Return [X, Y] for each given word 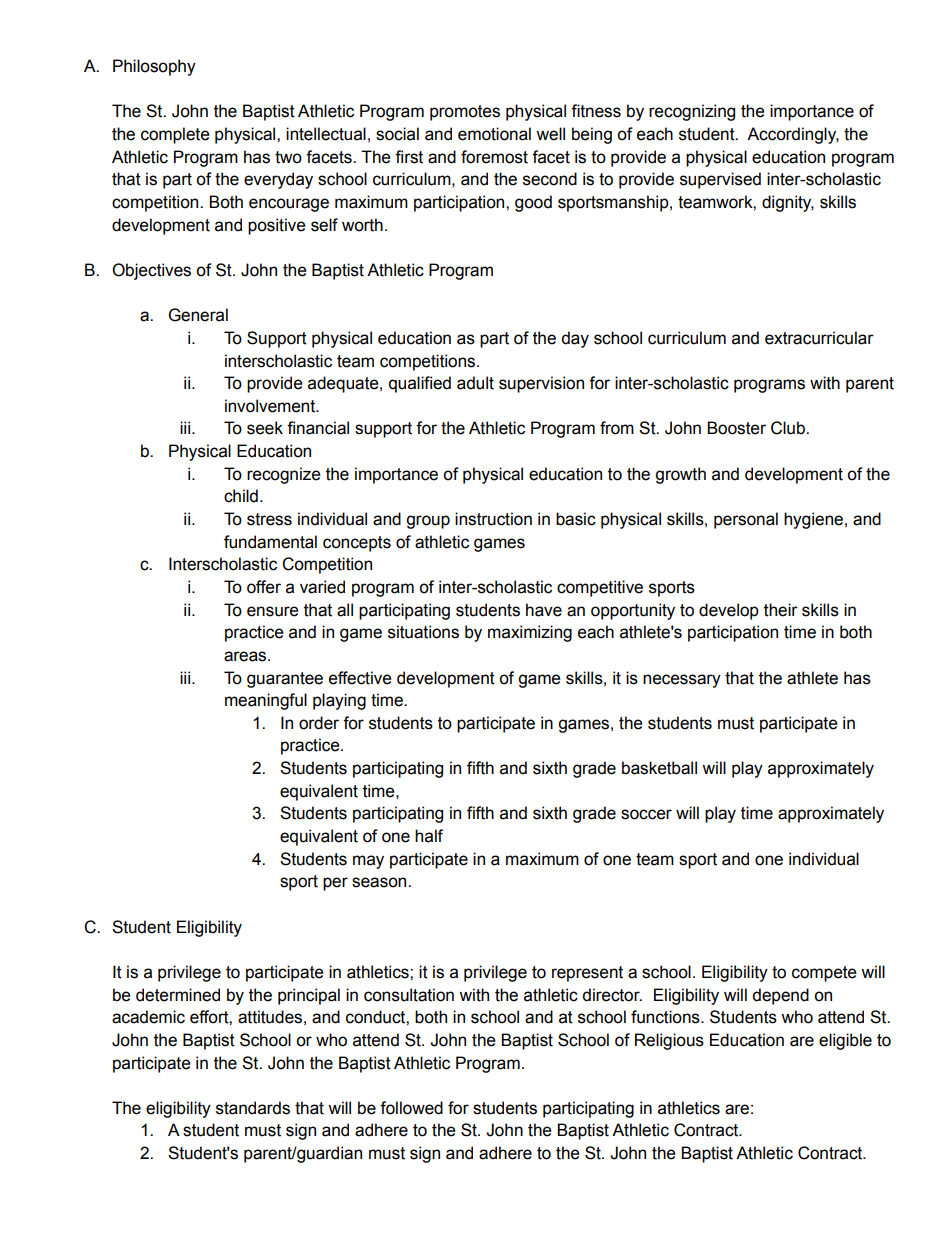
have [544, 610]
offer [264, 587]
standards [253, 1108]
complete [175, 135]
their [781, 610]
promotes [465, 113]
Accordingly [793, 135]
